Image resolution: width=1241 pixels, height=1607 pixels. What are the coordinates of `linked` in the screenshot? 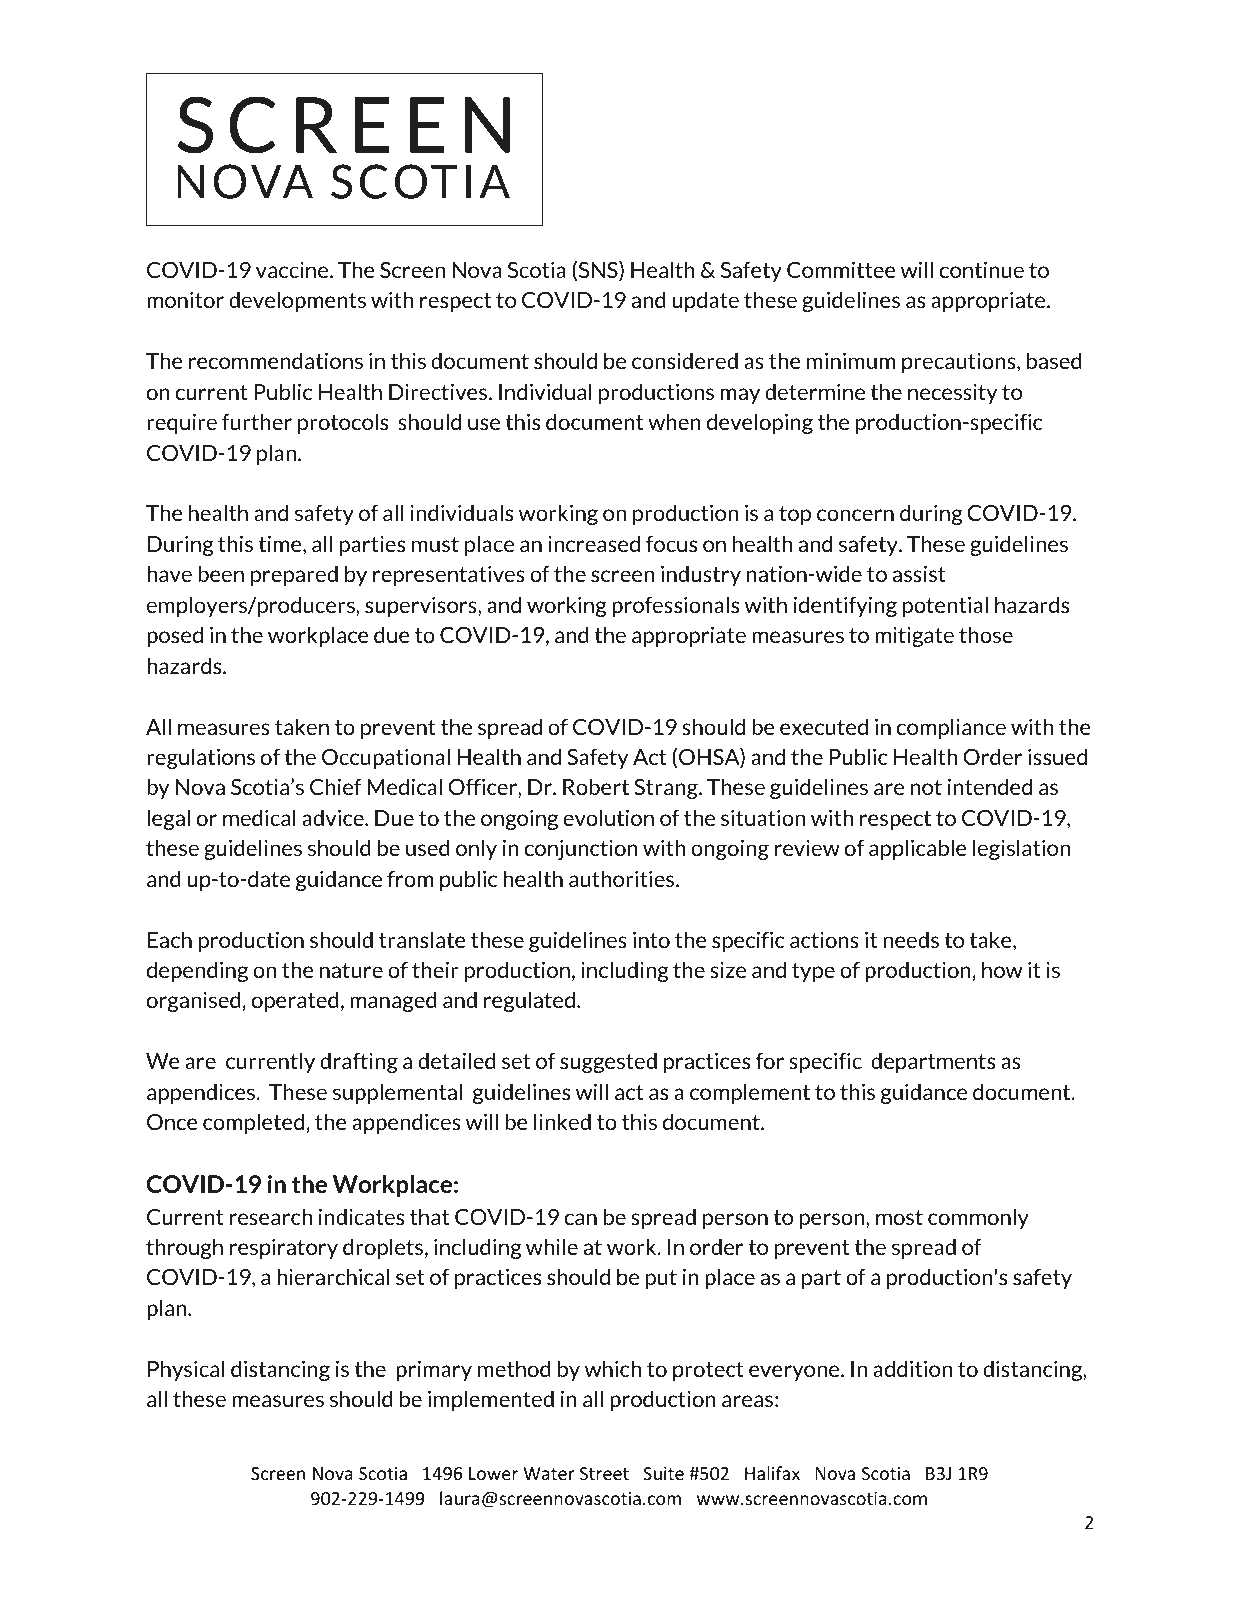 It's located at (562, 1121).
